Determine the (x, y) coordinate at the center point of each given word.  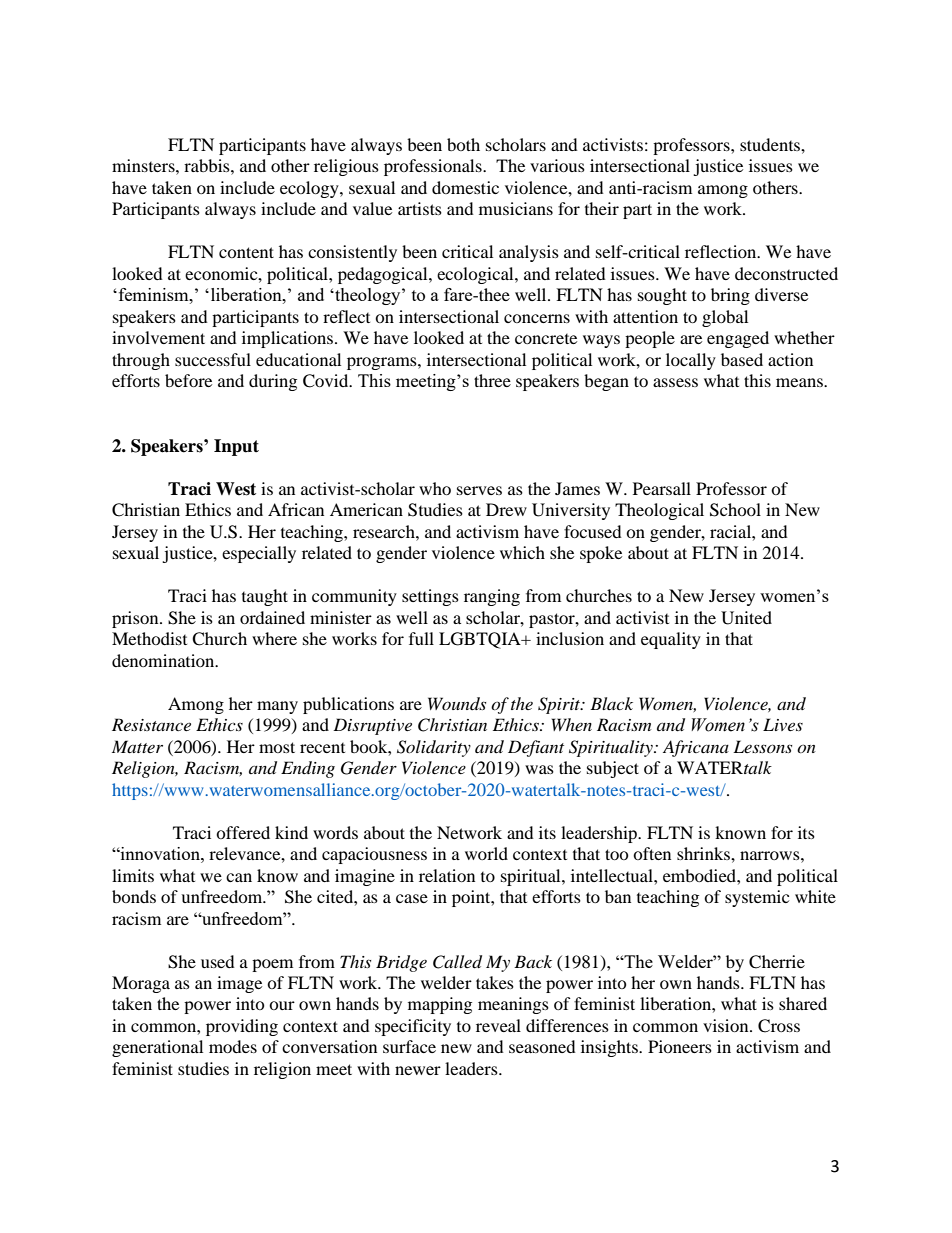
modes (233, 1046)
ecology (310, 189)
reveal (498, 1025)
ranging (492, 597)
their (602, 208)
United (746, 618)
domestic (465, 187)
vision (727, 1025)
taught (265, 597)
